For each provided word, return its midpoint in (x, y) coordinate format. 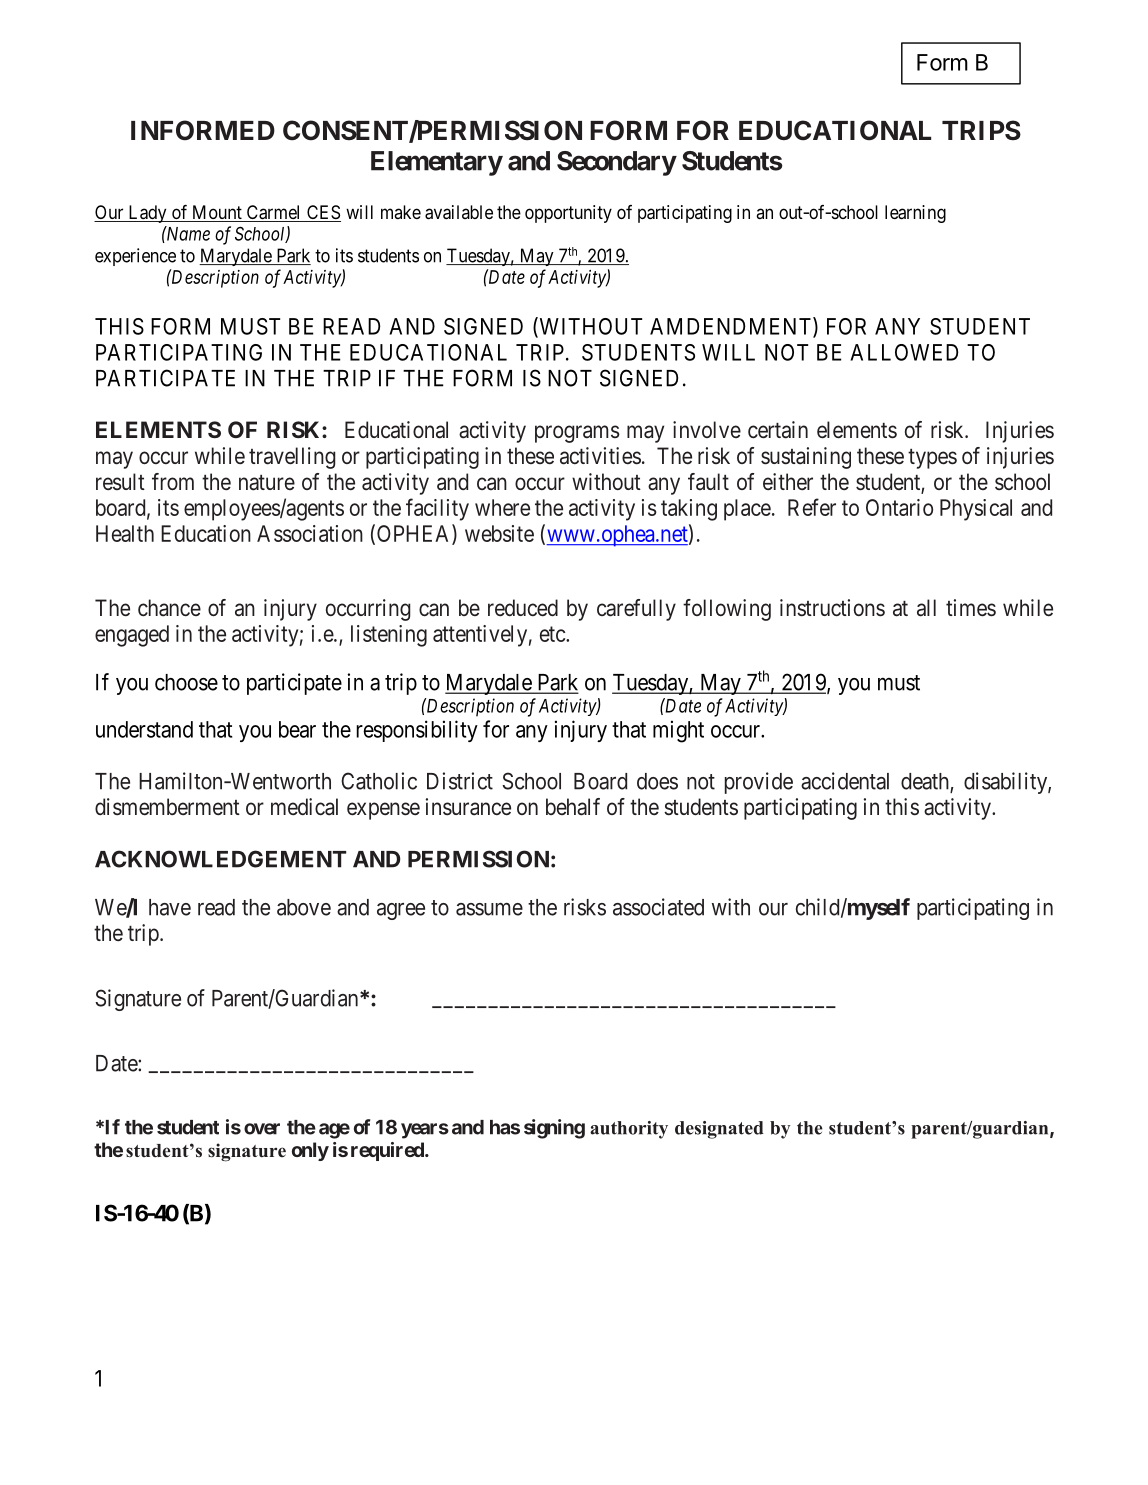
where (502, 507)
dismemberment (167, 807)
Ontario (899, 507)
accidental (845, 781)
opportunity (568, 214)
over (262, 1129)
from (173, 481)
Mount (216, 213)
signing (554, 1129)
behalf (573, 807)
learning (915, 214)
